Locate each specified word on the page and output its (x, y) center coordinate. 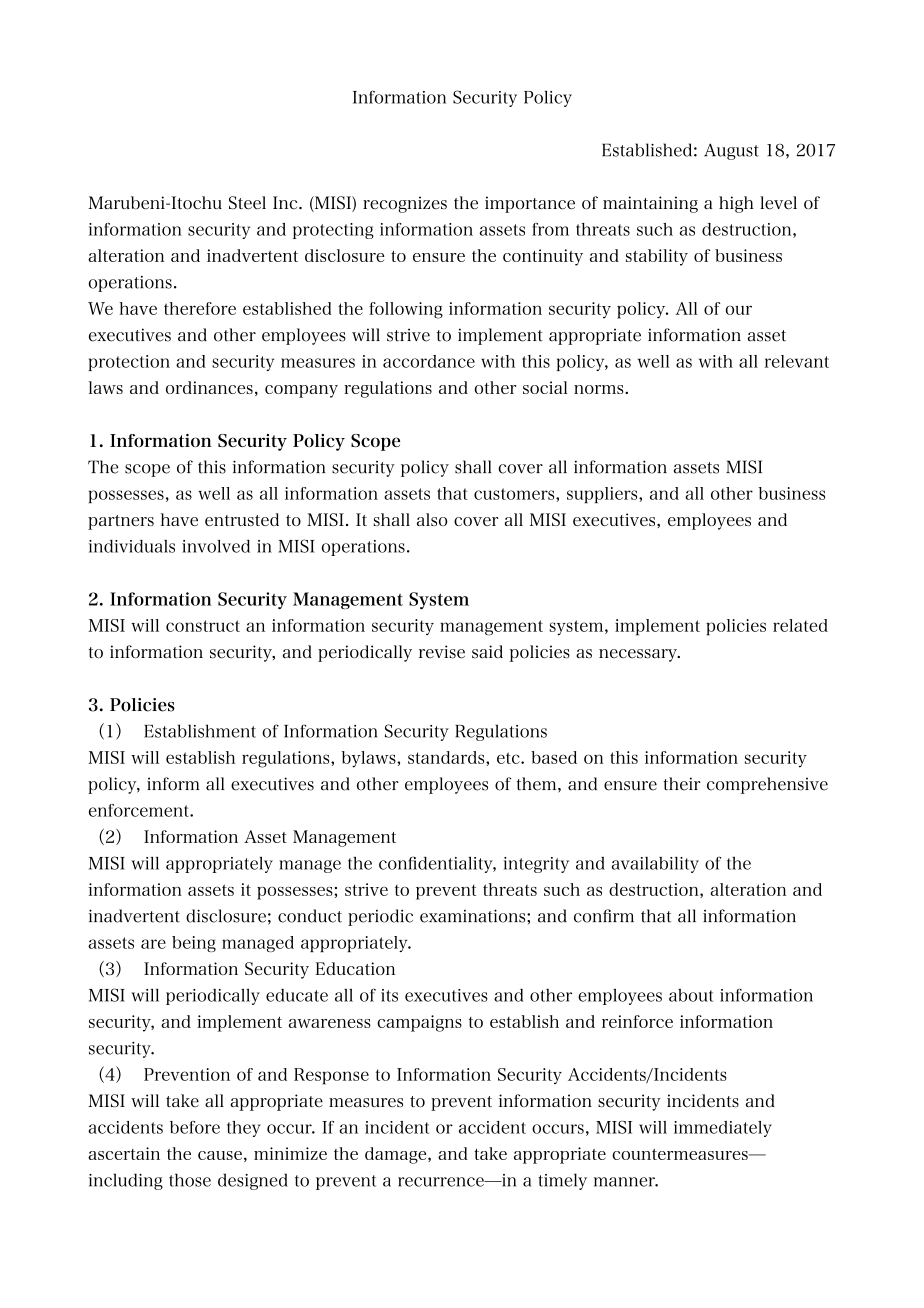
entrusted (242, 519)
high (736, 204)
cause (220, 1155)
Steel (247, 203)
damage (397, 1155)
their (682, 784)
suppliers (603, 495)
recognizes (405, 204)
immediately (723, 1129)
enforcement (140, 810)
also (432, 519)
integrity (536, 865)
